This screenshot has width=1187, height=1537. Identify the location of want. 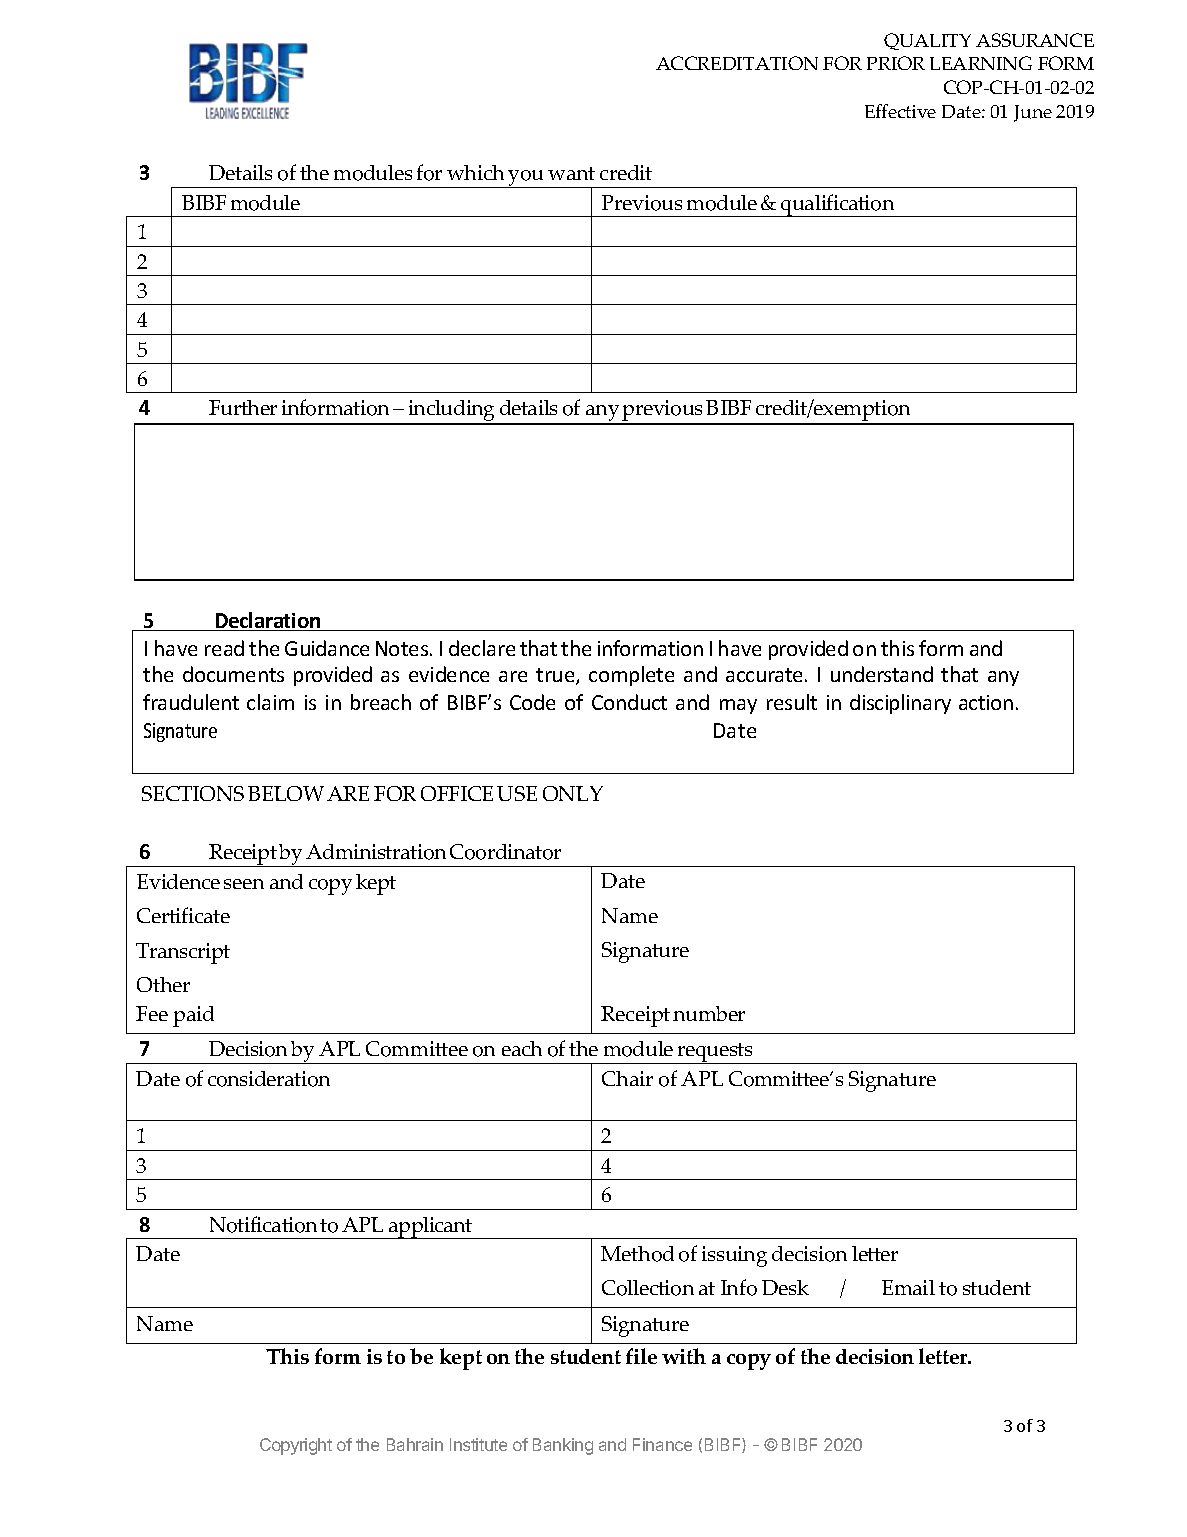
(571, 173).
